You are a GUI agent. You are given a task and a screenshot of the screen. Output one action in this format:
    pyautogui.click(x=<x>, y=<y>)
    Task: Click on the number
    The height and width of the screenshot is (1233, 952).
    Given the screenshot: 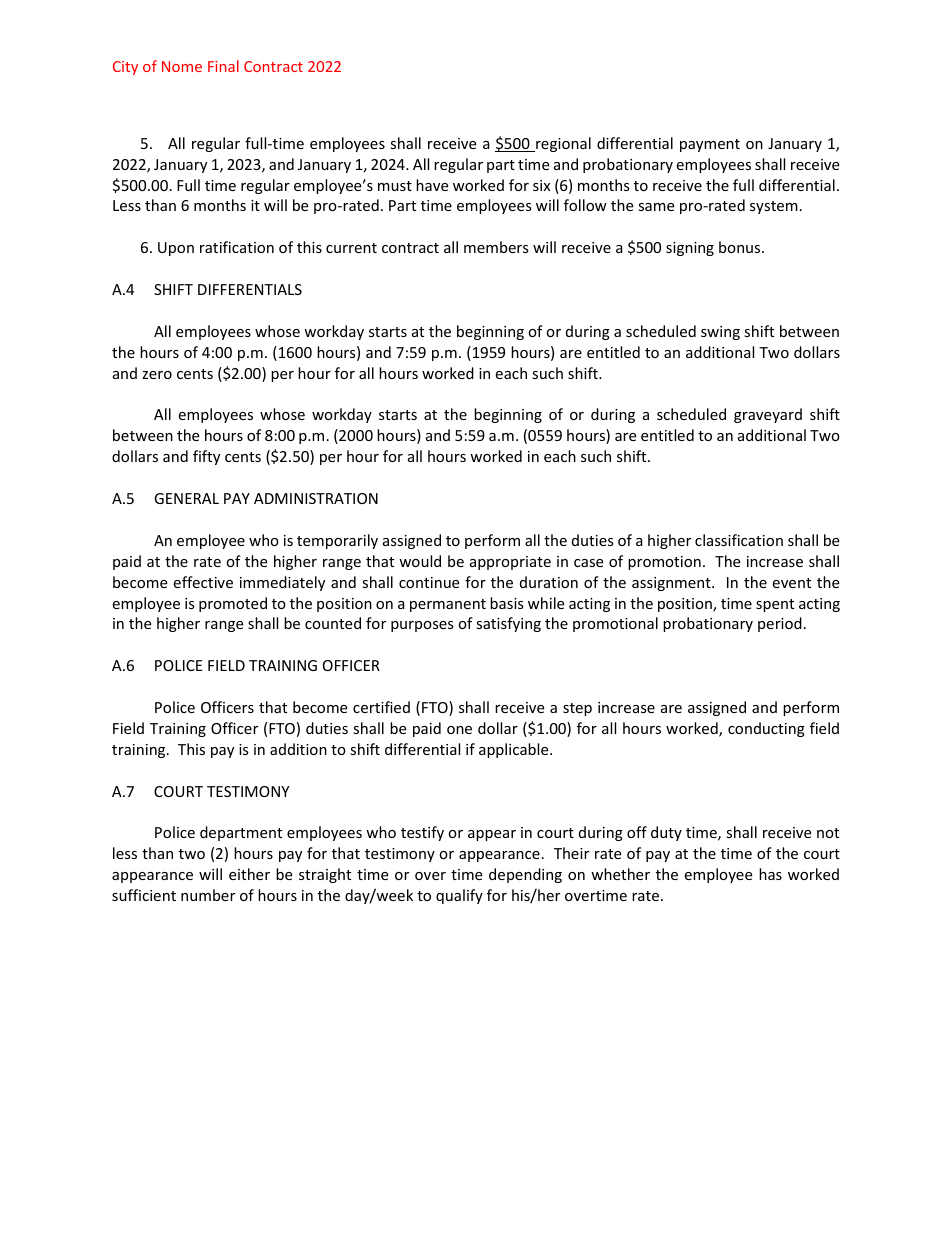 What is the action you would take?
    pyautogui.click(x=208, y=895)
